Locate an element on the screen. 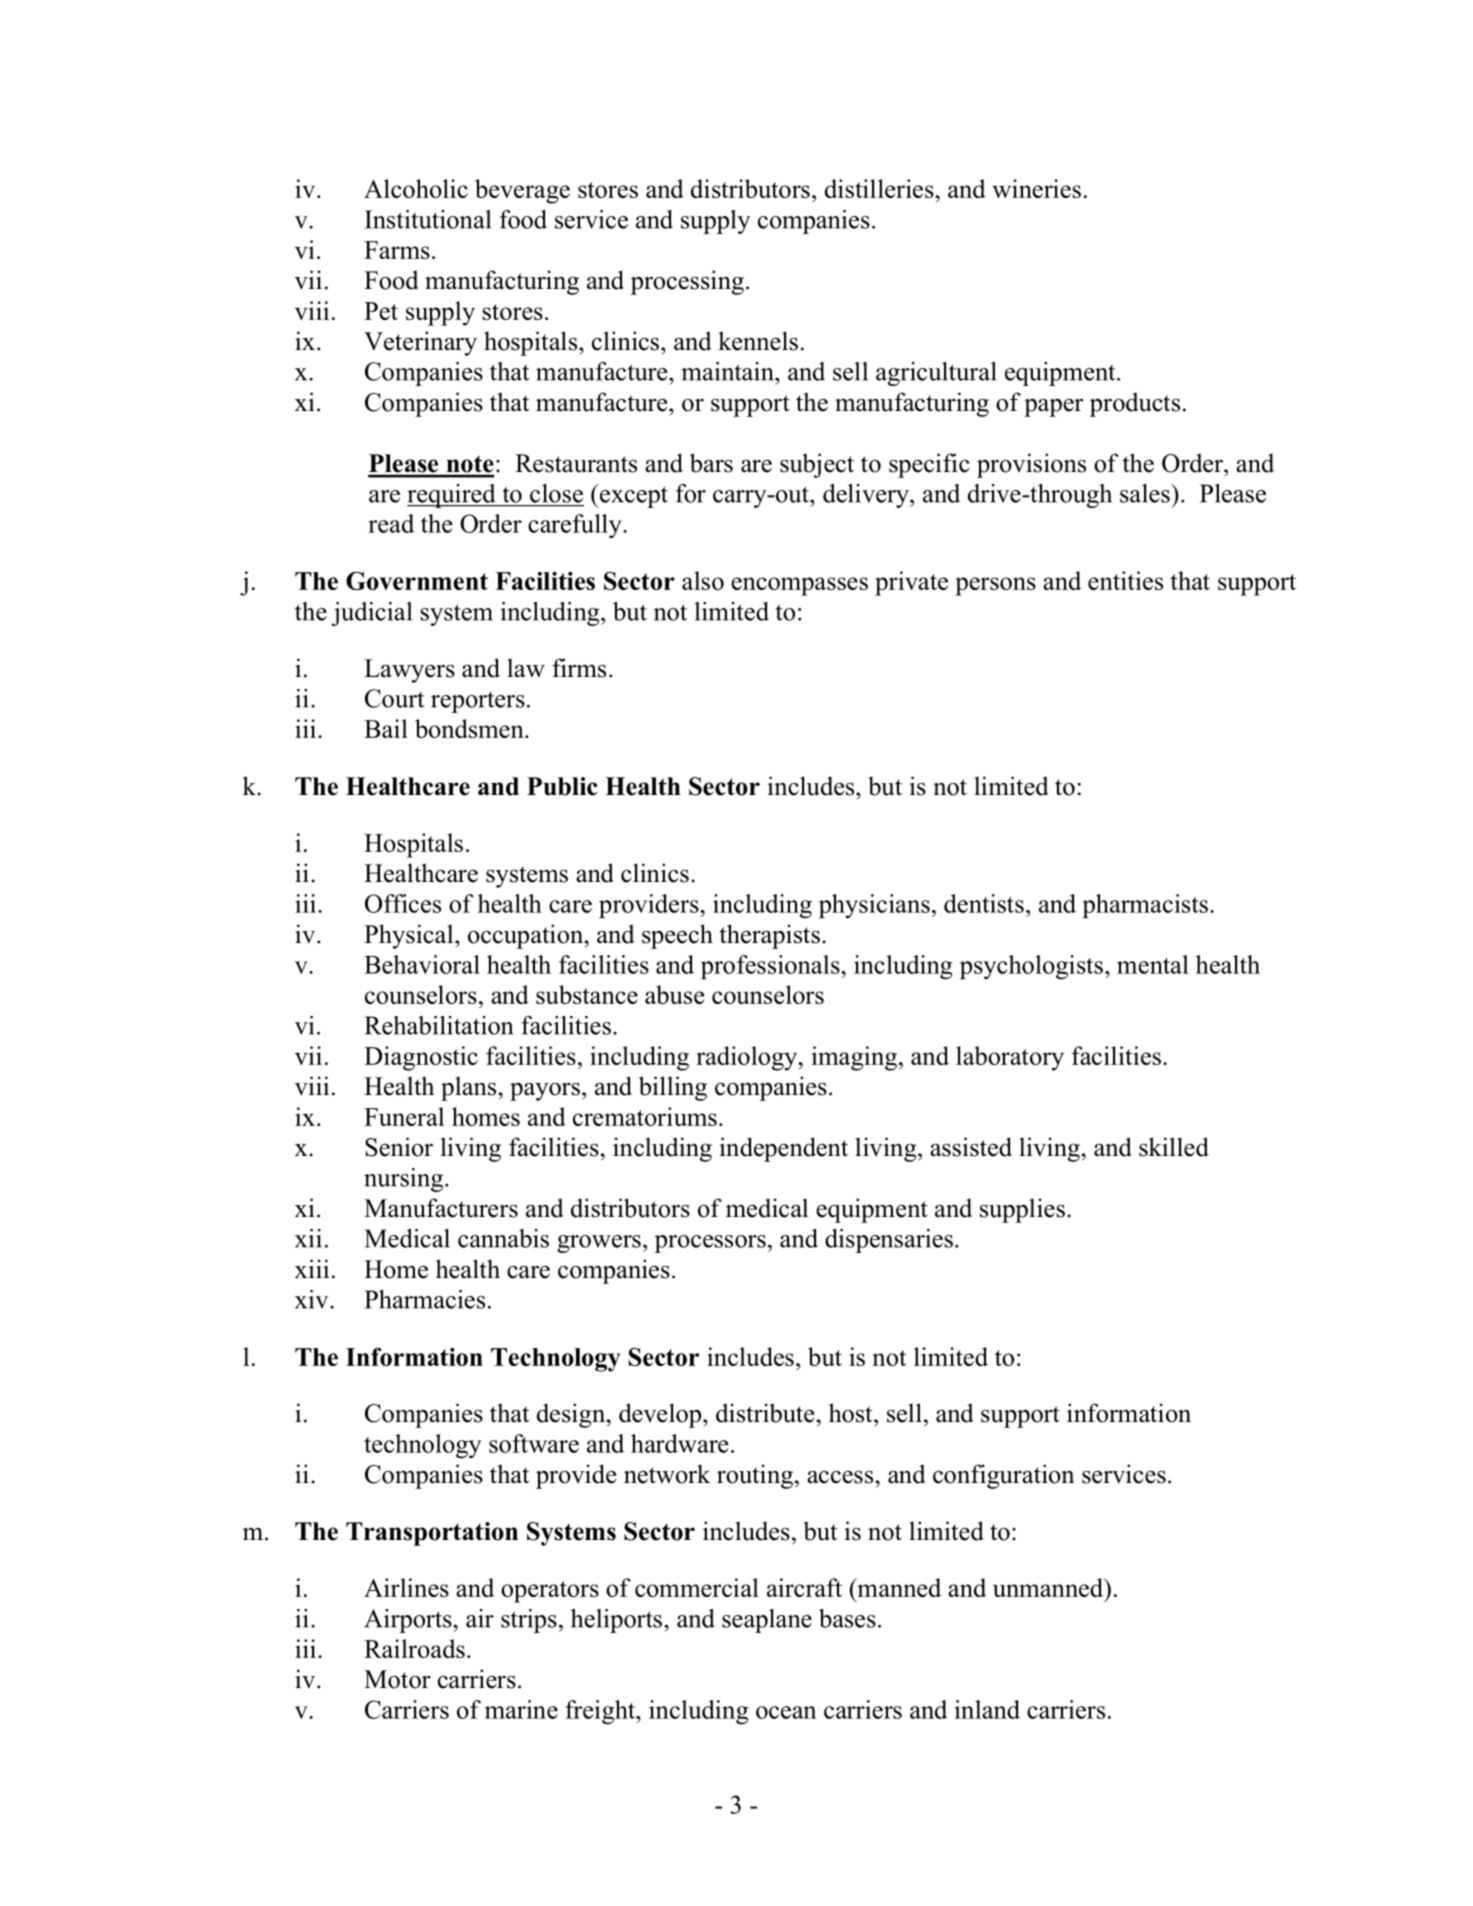 The image size is (1473, 1906). inland is located at coordinates (987, 1709).
